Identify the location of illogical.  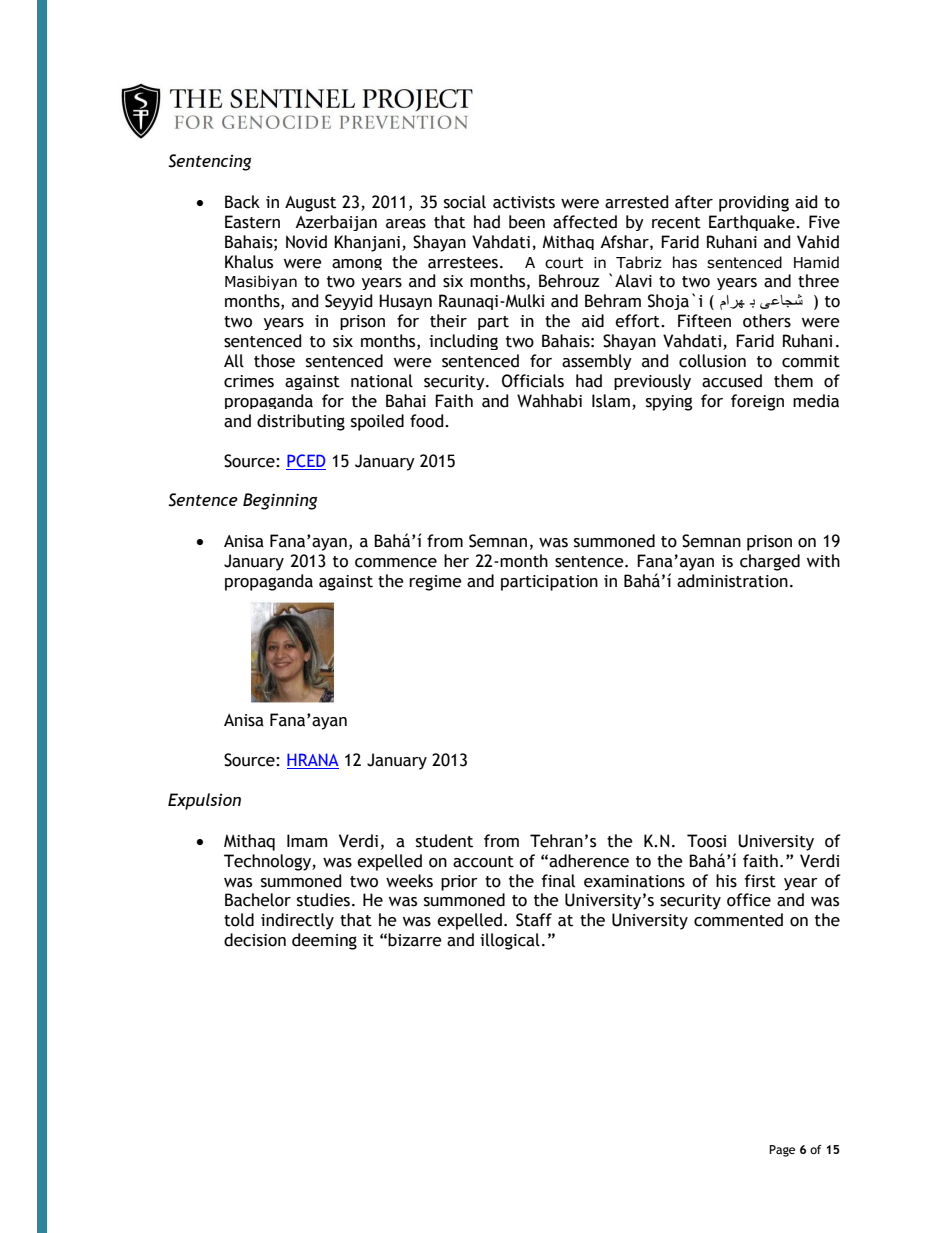
(510, 941).
